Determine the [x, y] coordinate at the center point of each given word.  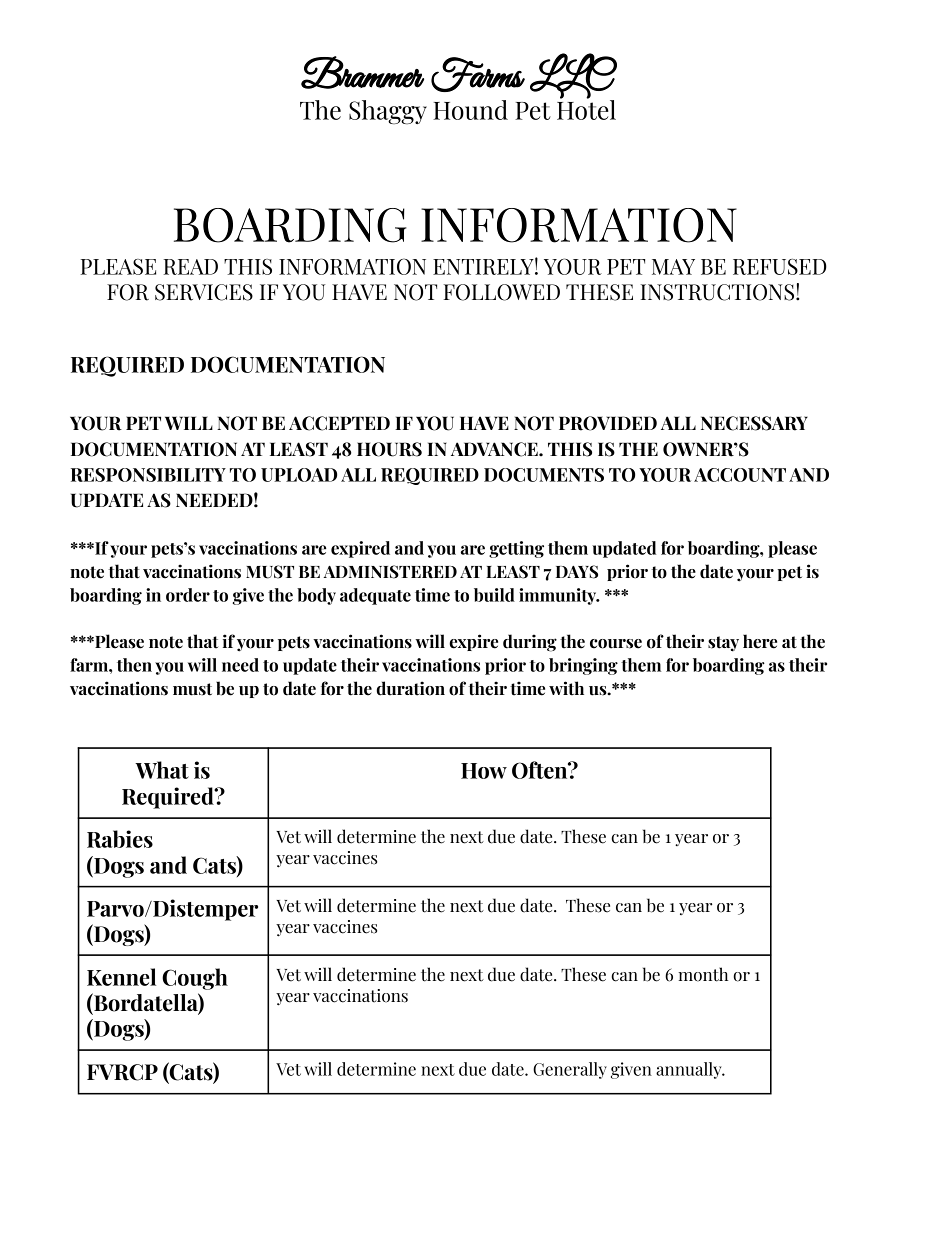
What [162, 770]
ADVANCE [495, 449]
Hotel [586, 108]
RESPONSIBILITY [148, 475]
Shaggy [388, 112]
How [484, 771]
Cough [195, 979]
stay [723, 644]
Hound [470, 110]
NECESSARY [754, 423]
